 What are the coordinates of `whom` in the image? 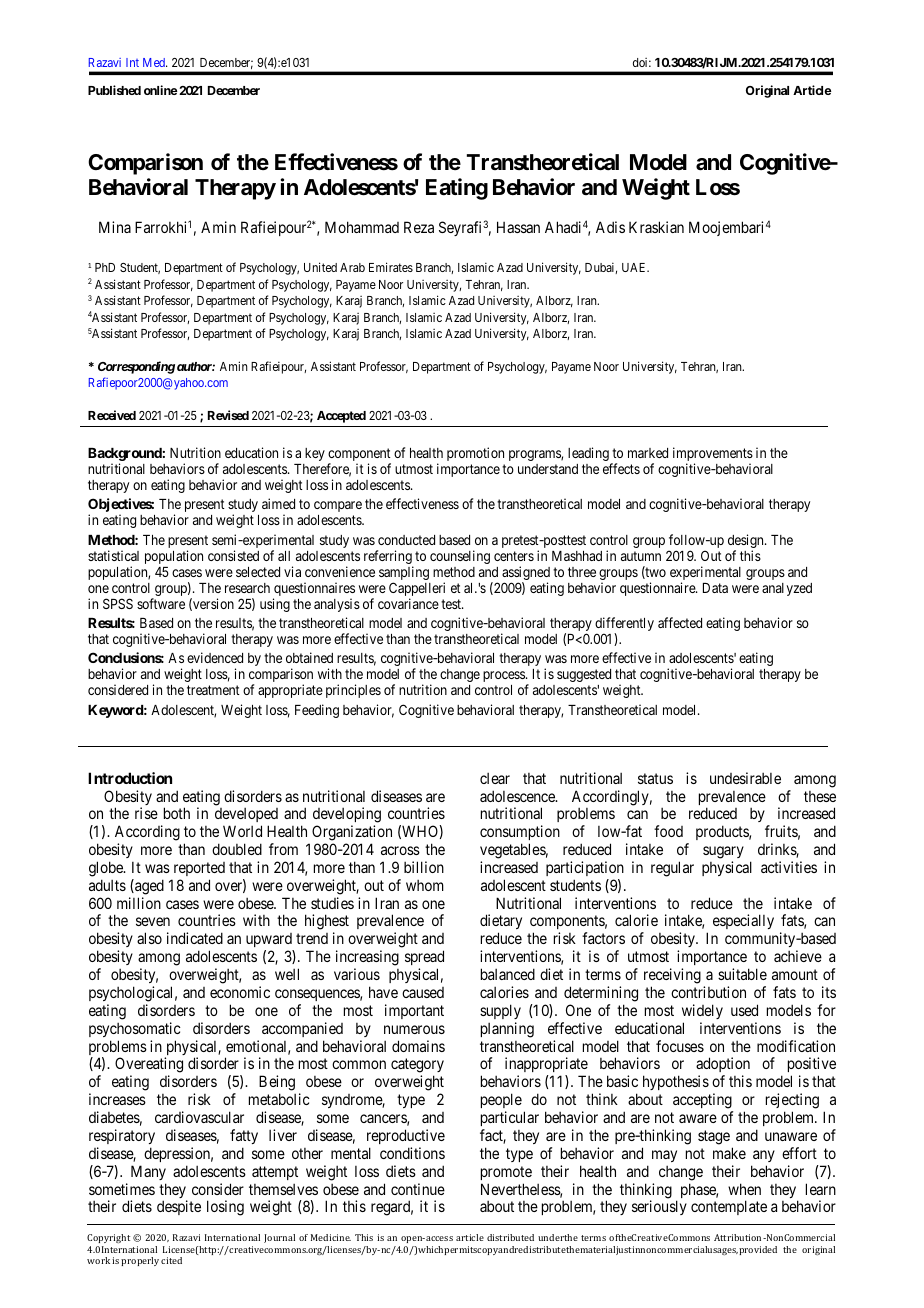 It's located at (425, 885).
